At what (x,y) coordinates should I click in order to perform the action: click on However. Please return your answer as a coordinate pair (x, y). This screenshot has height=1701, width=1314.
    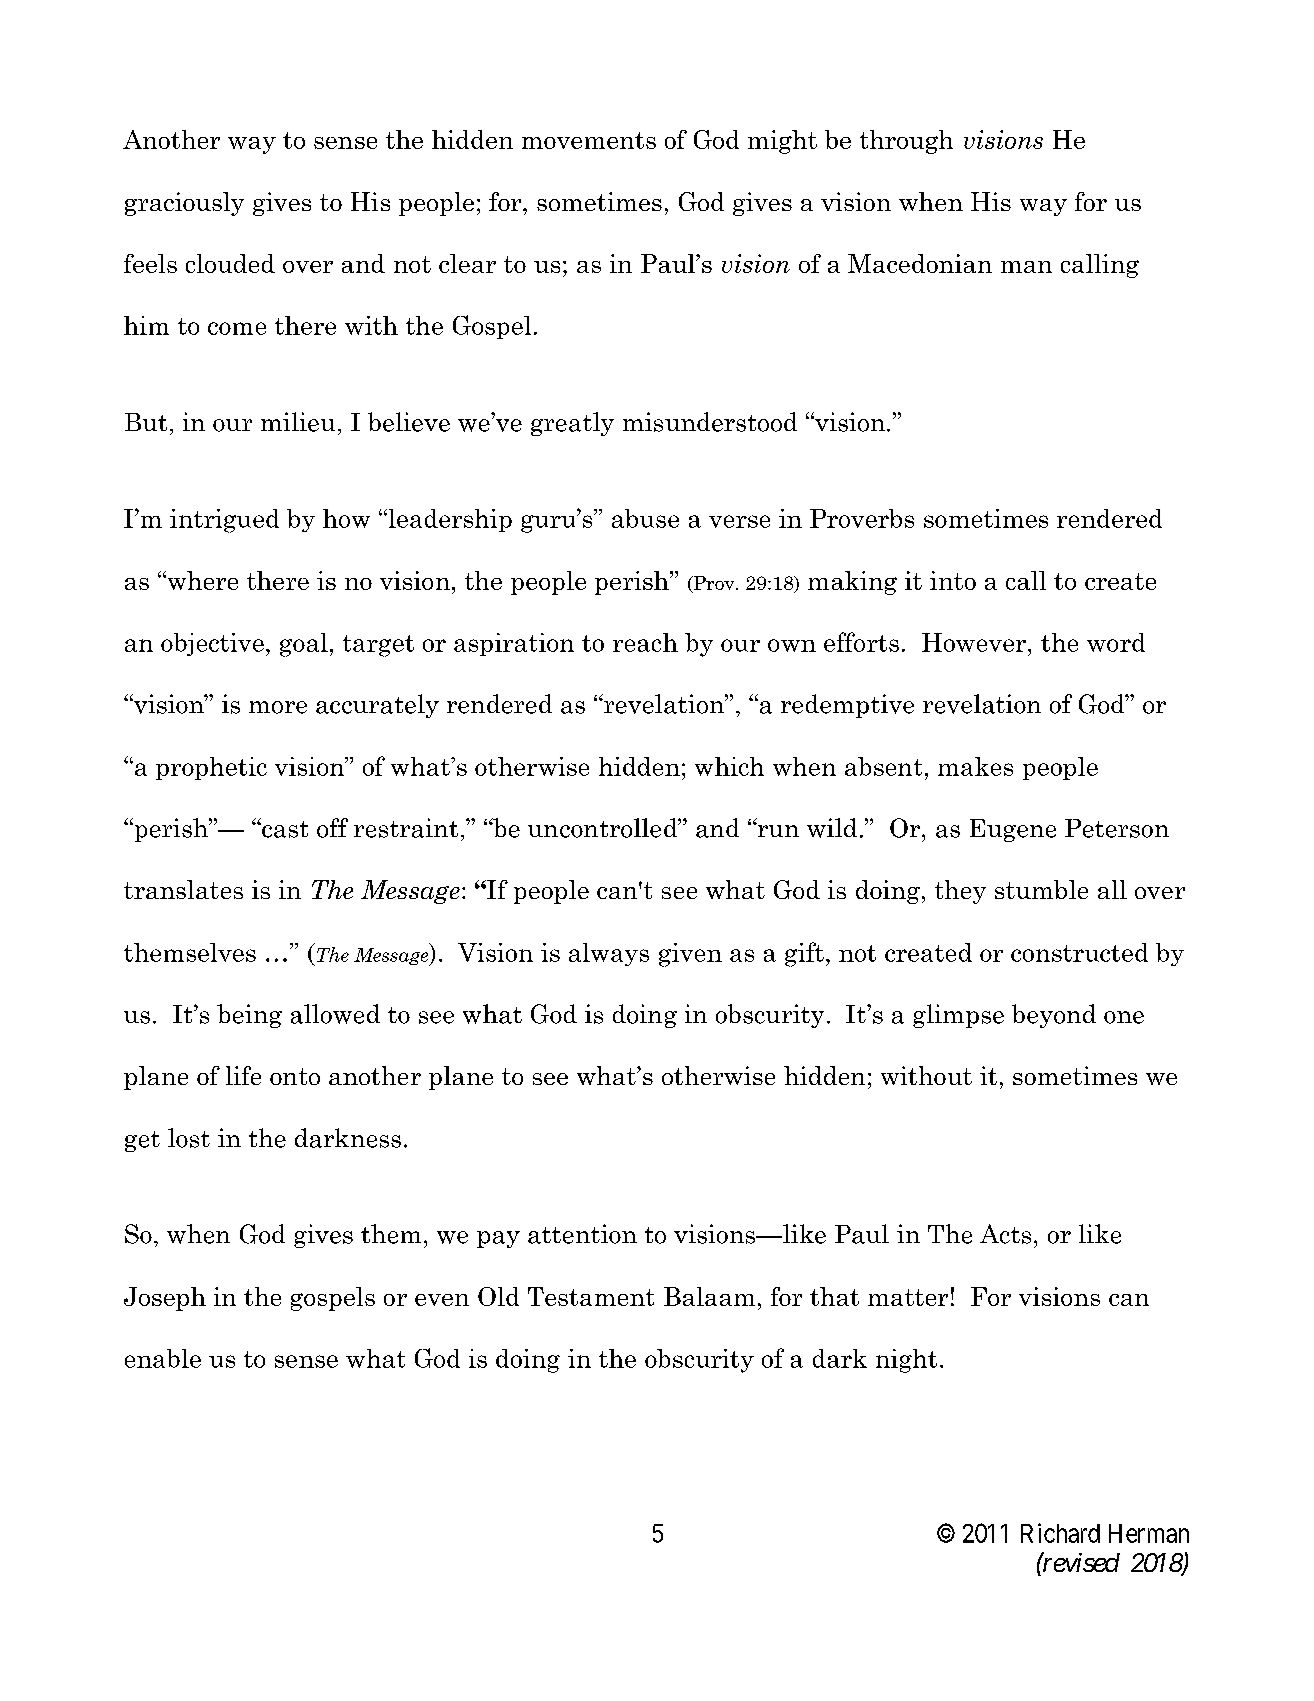
    Looking at the image, I should click on (975, 642).
